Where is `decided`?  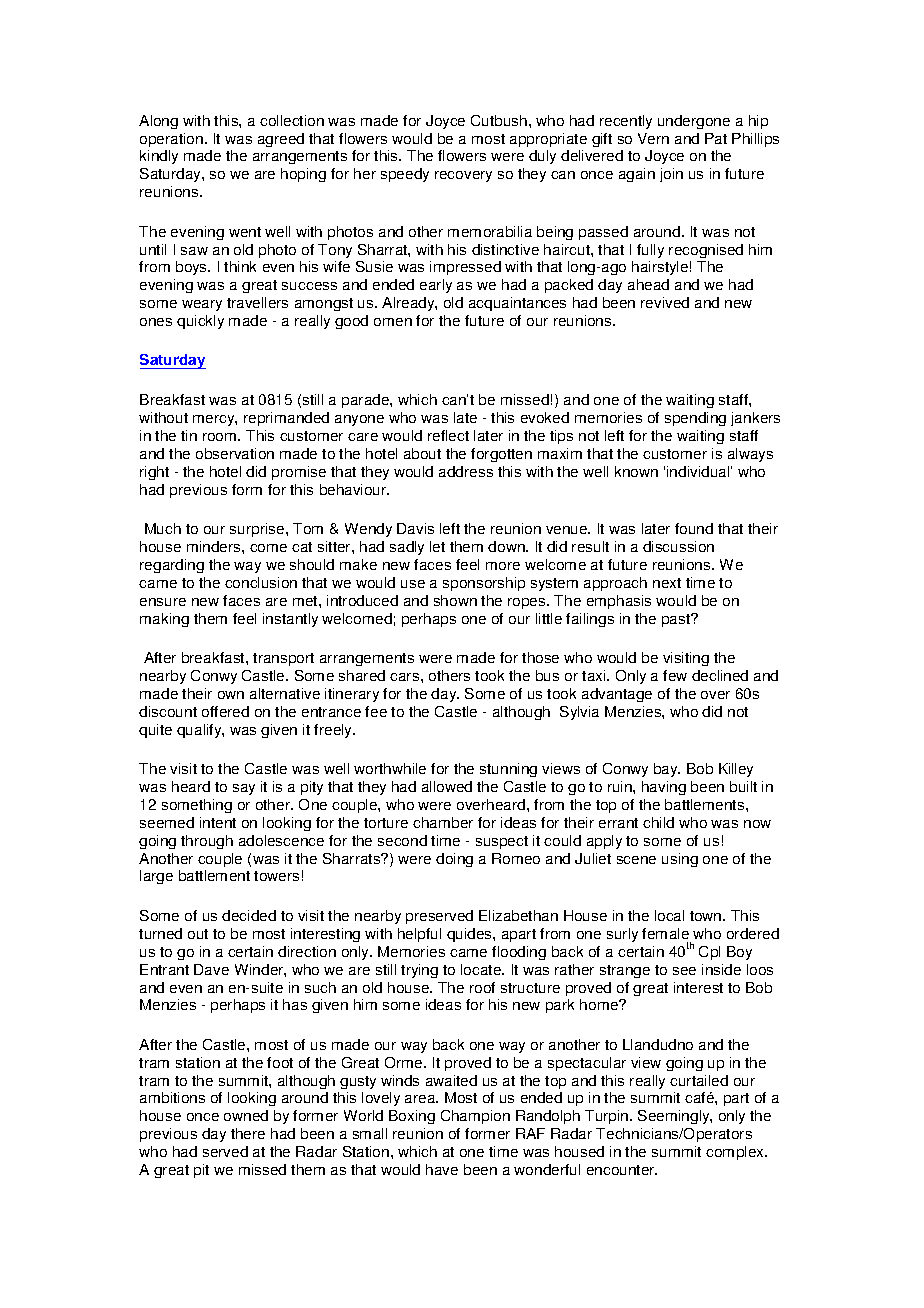
decided is located at coordinates (249, 915).
